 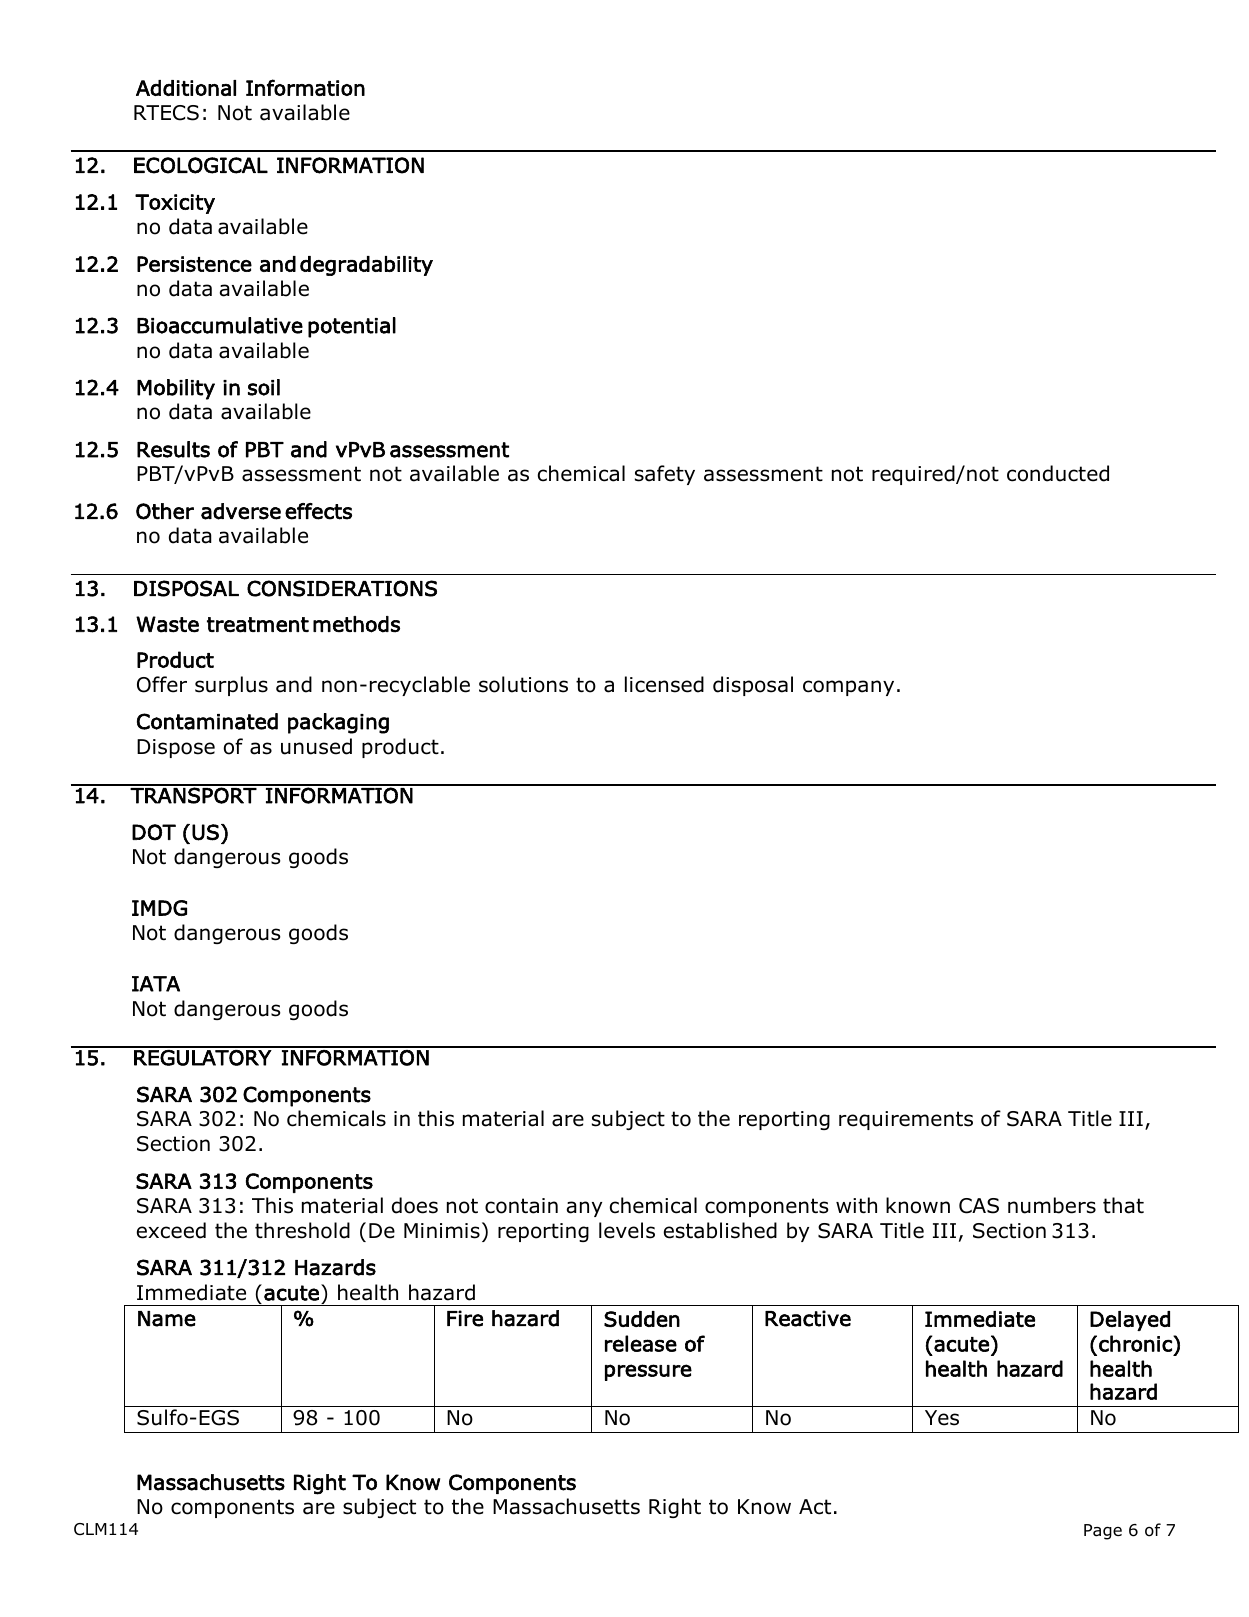 What do you see at coordinates (167, 1319) in the screenshot?
I see `Name` at bounding box center [167, 1319].
